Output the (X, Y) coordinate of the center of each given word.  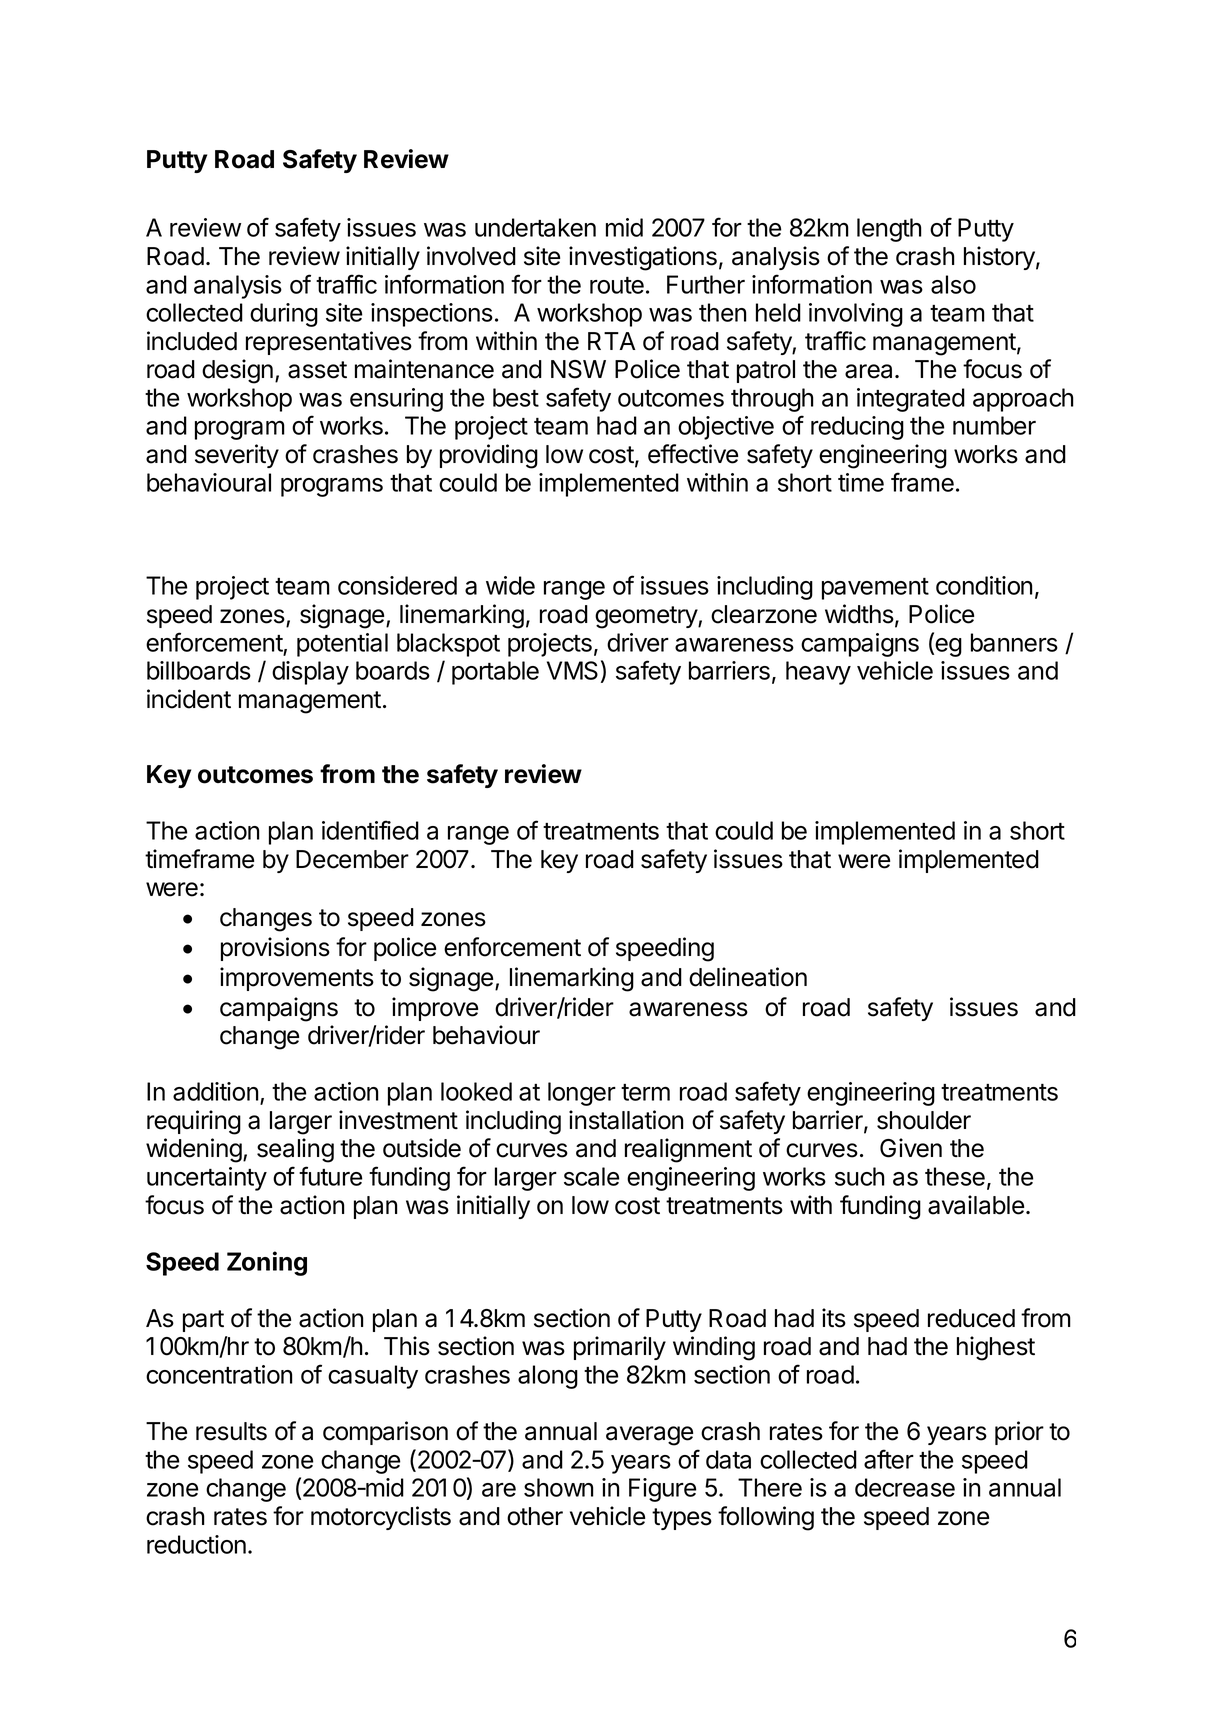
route (617, 285)
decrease (905, 1487)
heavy (818, 673)
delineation (748, 977)
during (284, 315)
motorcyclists (381, 1518)
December (352, 859)
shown (558, 1487)
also (953, 284)
